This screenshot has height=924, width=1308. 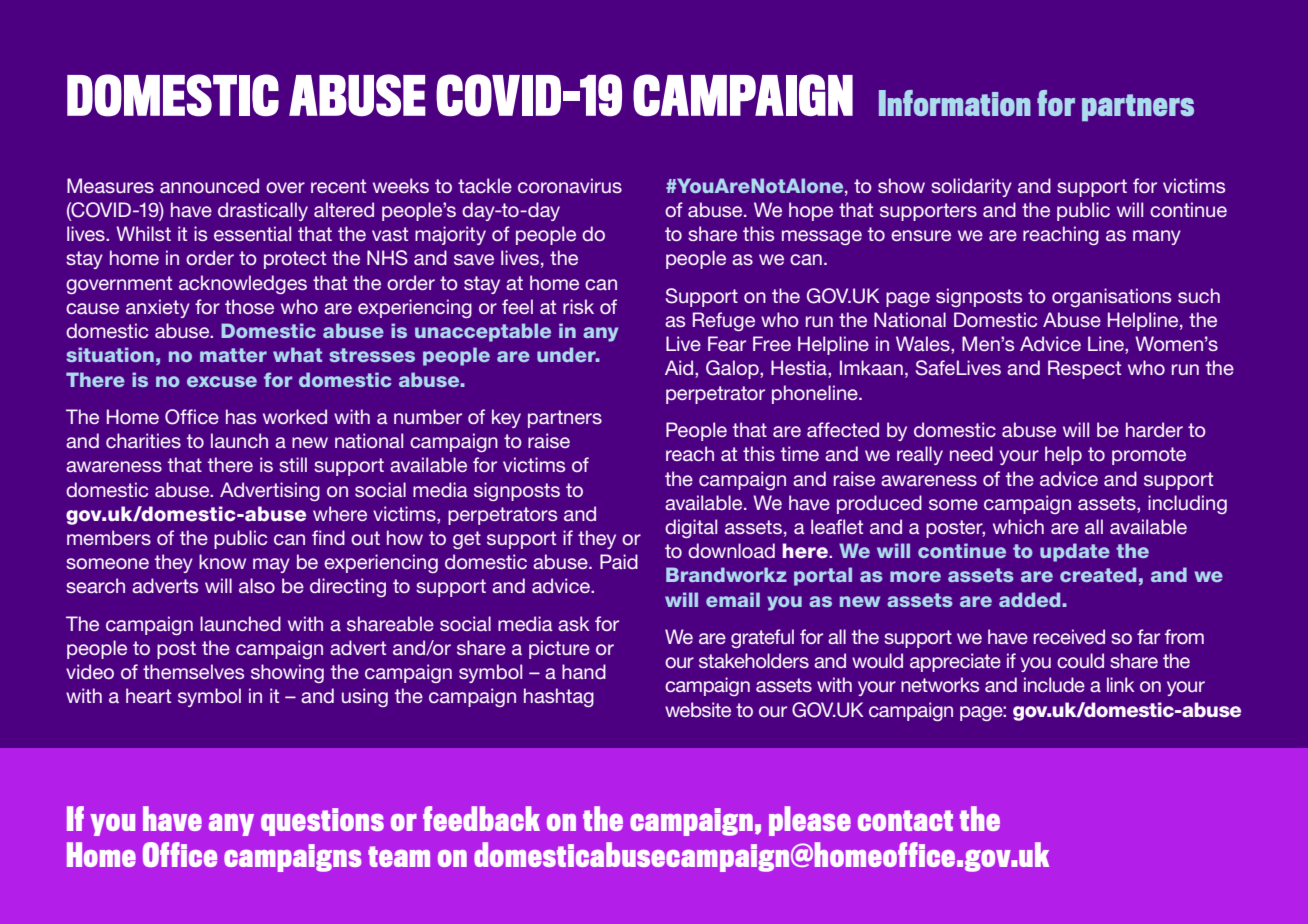 What do you see at coordinates (570, 185) in the screenshot?
I see `coronavirus` at bounding box center [570, 185].
